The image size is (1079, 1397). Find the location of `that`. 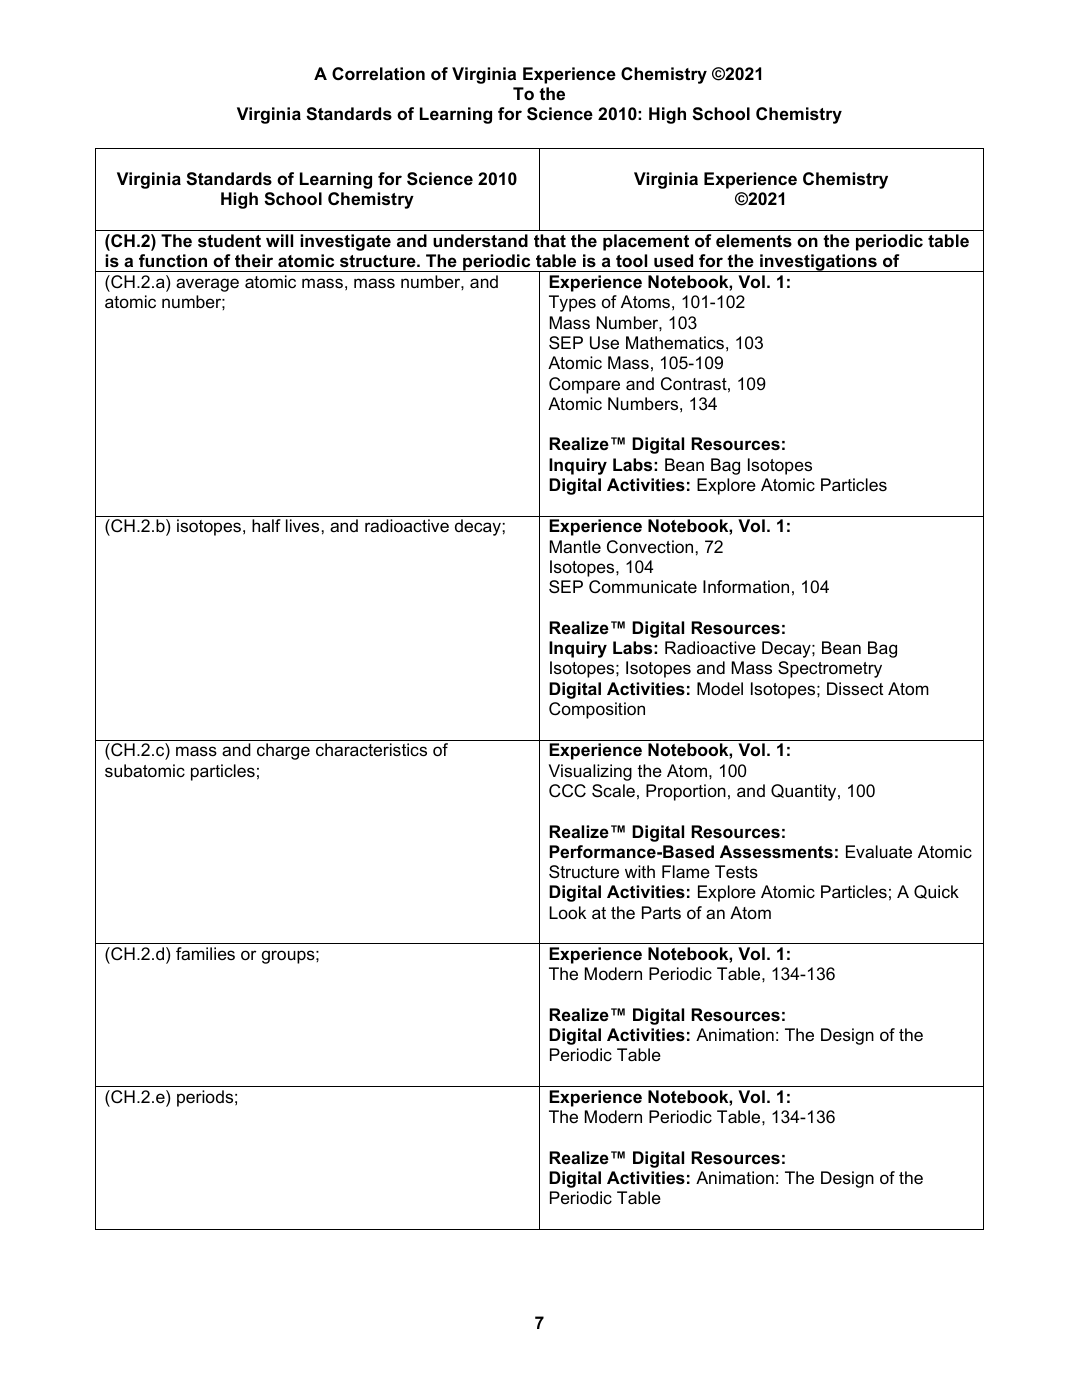

that is located at coordinates (550, 240).
